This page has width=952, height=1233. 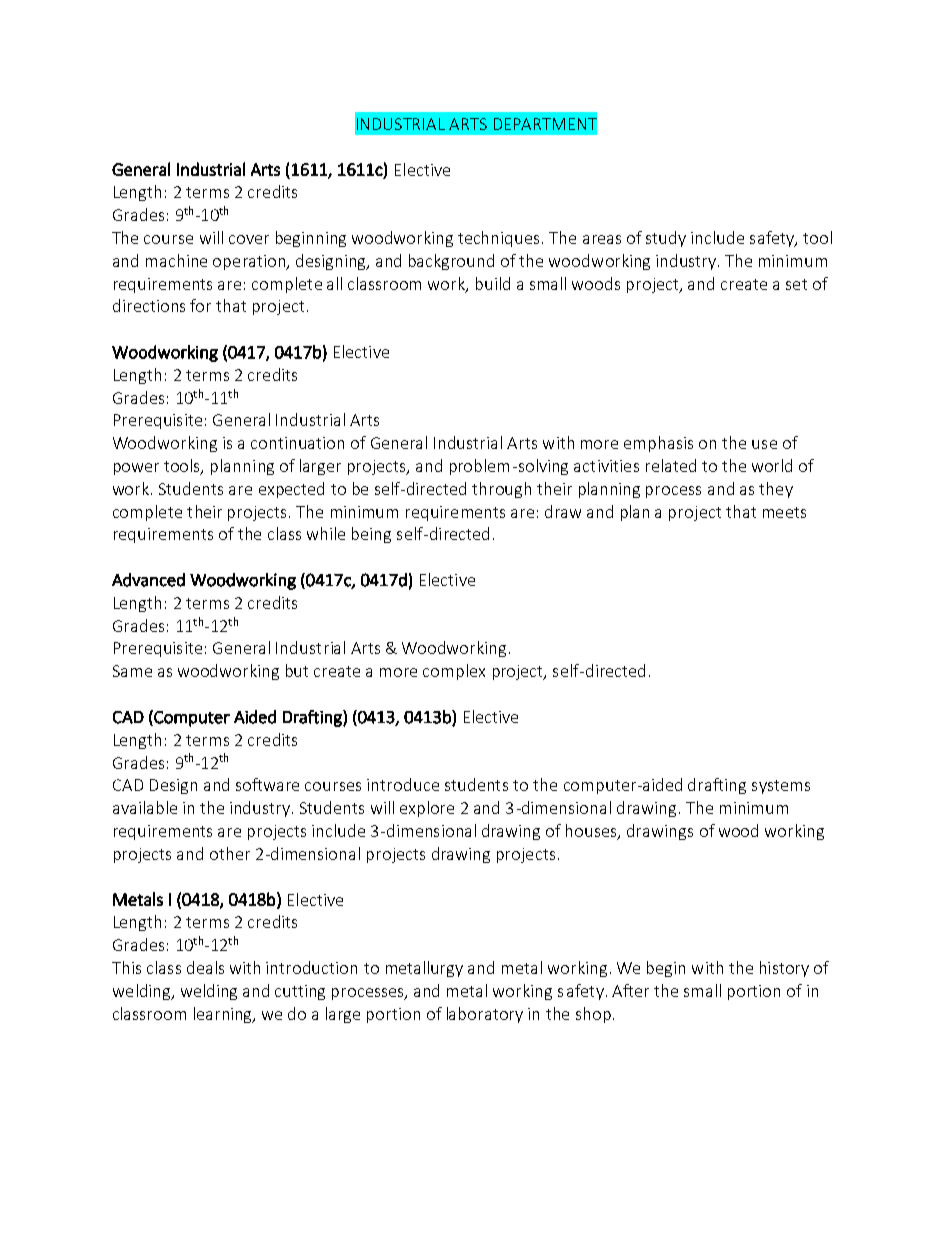 What do you see at coordinates (403, 784) in the page?
I see `introduce` at bounding box center [403, 784].
